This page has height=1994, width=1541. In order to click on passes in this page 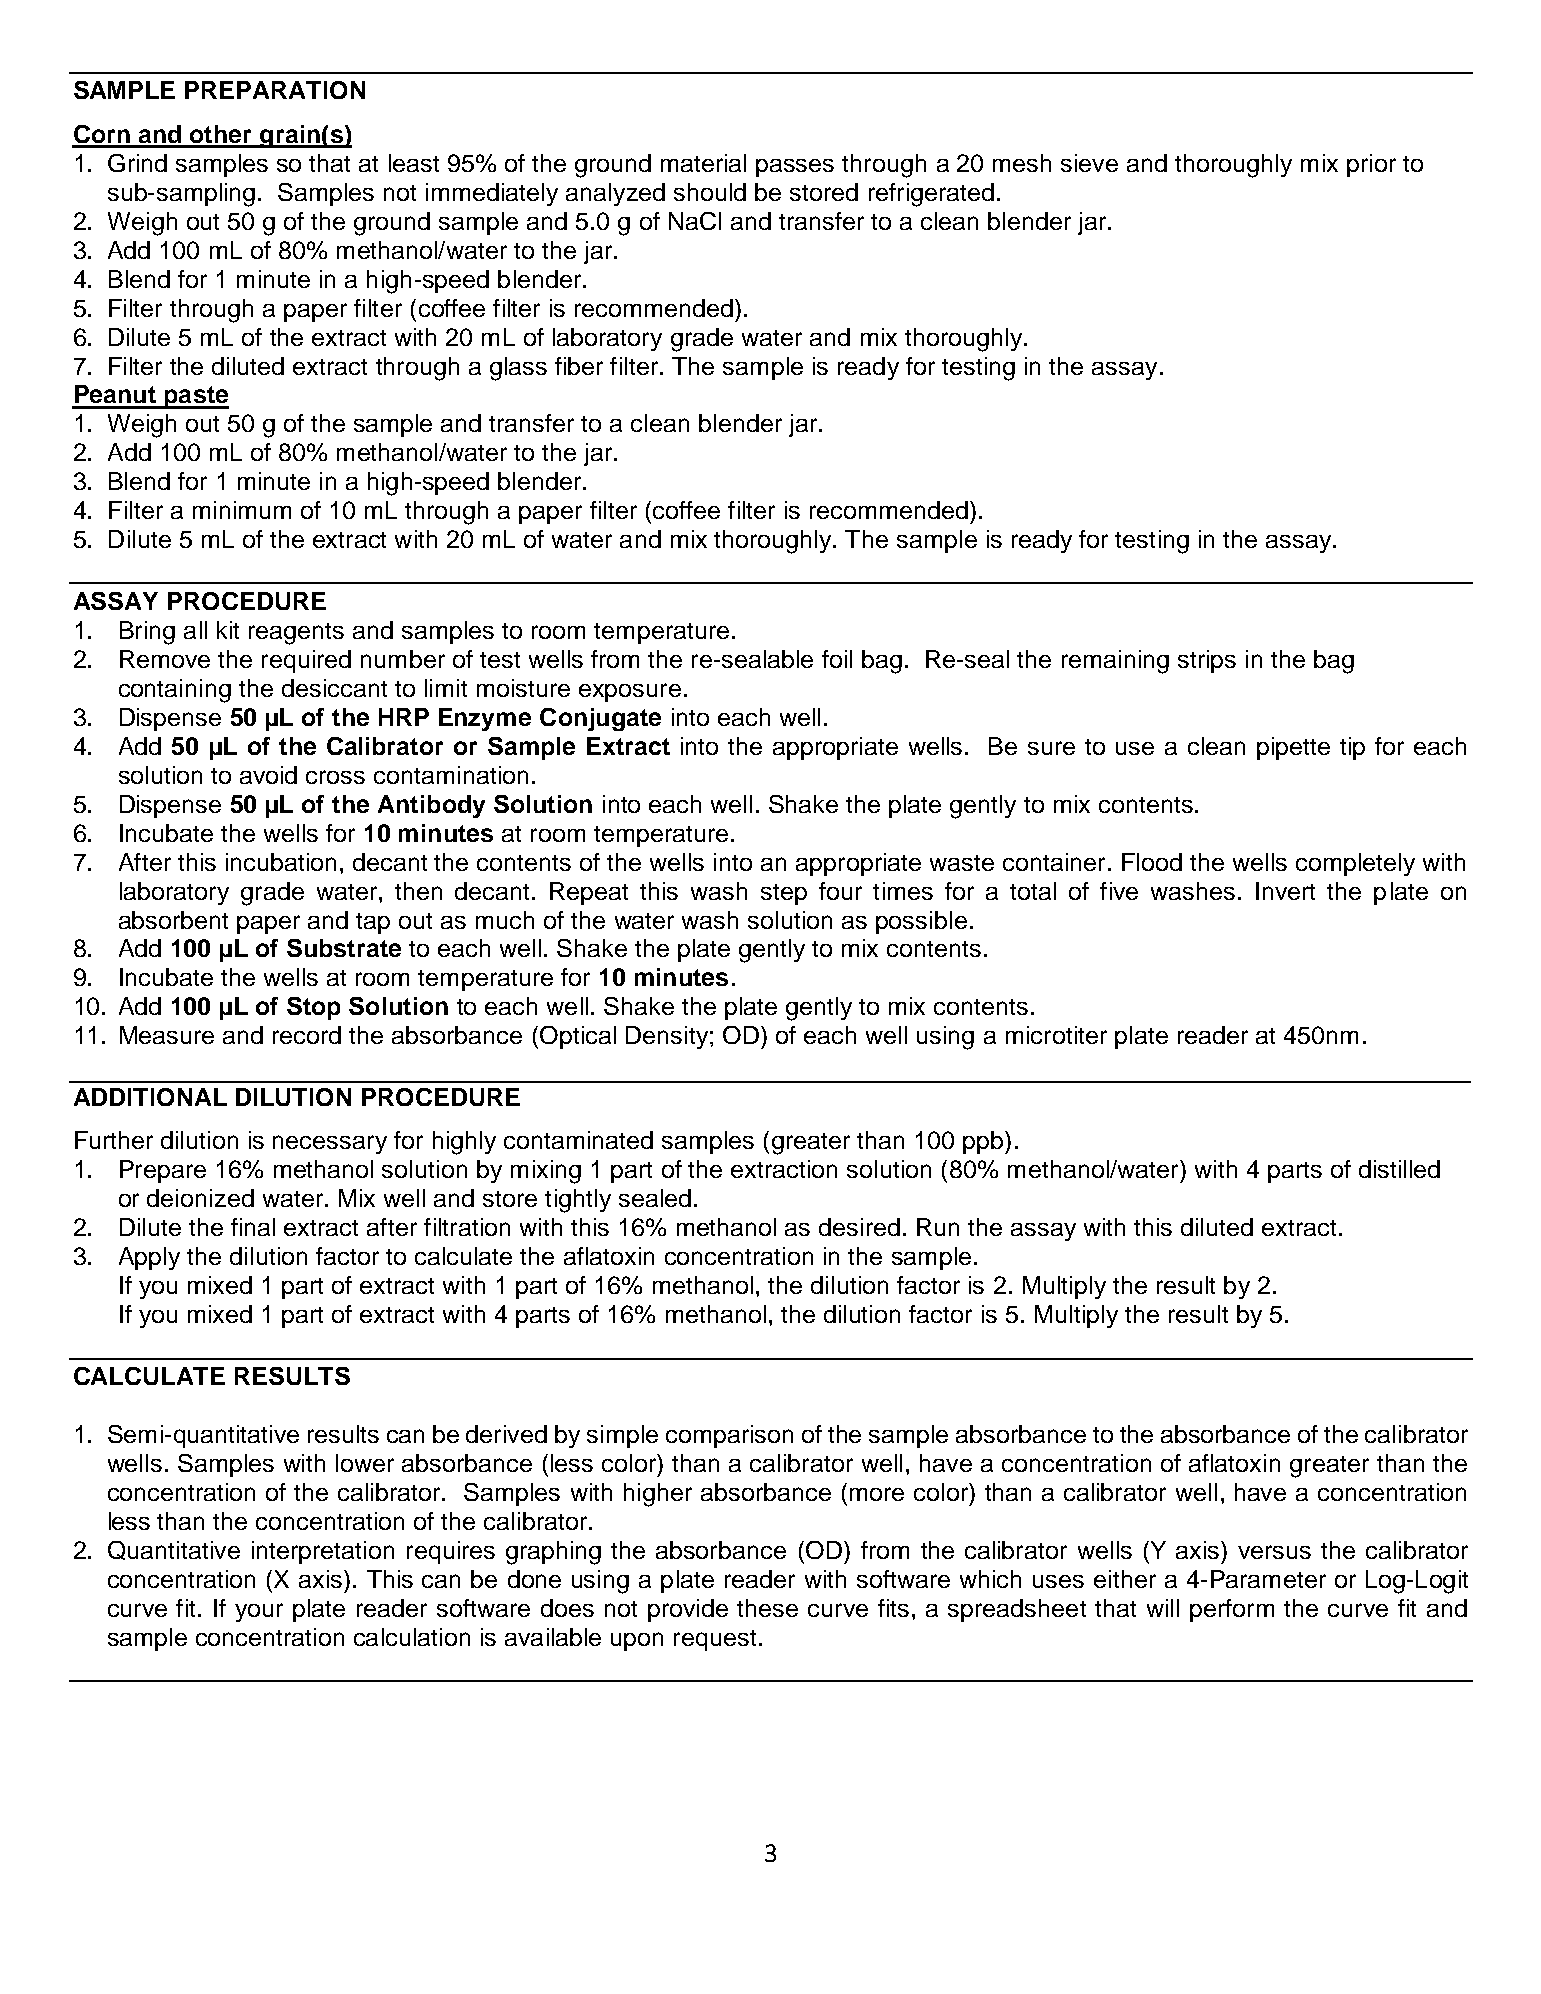, I will do `click(795, 168)`.
